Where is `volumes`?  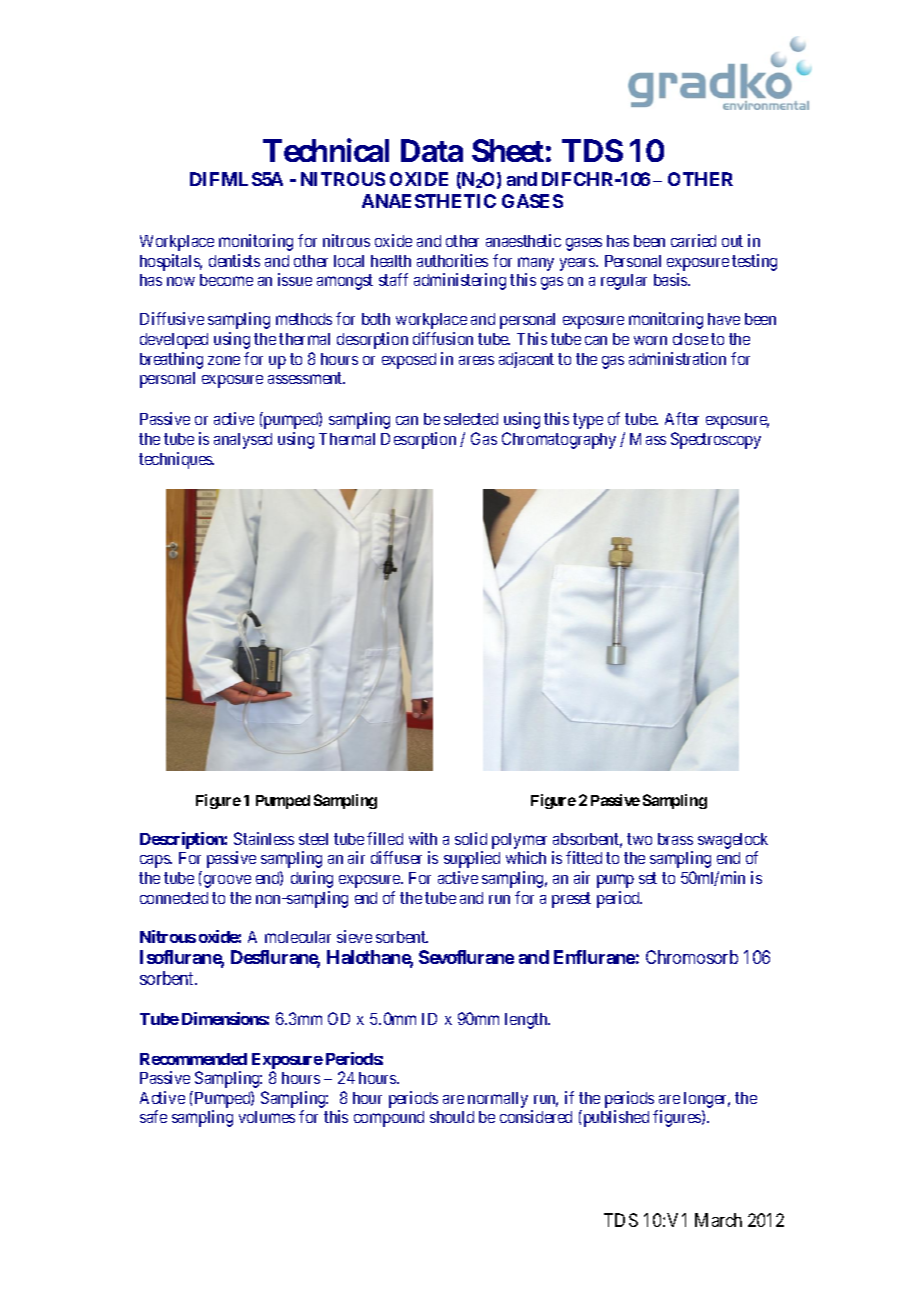 volumes is located at coordinates (267, 1117).
